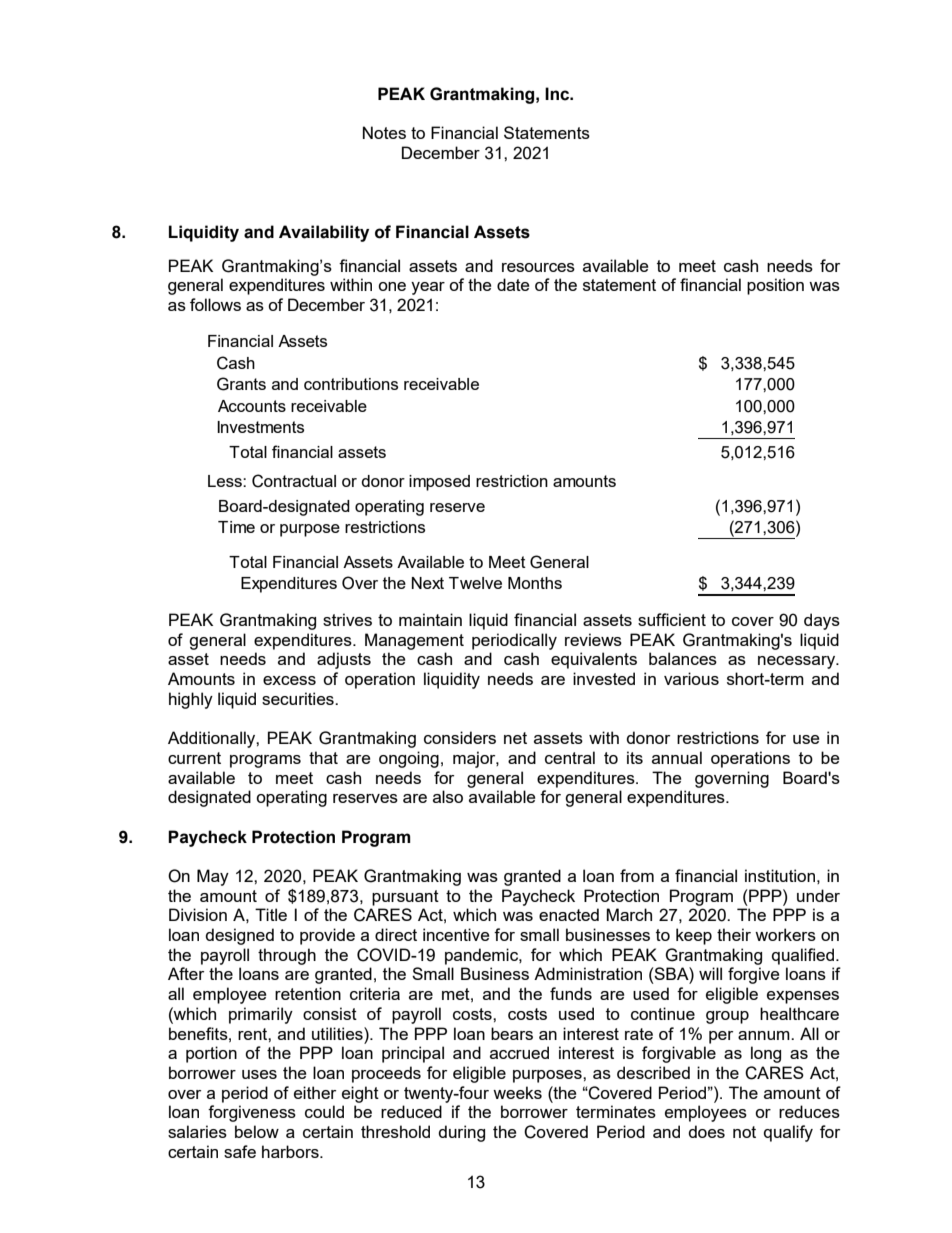 The height and width of the image is (1233, 952). What do you see at coordinates (517, 1092) in the image?
I see `weeks` at bounding box center [517, 1092].
